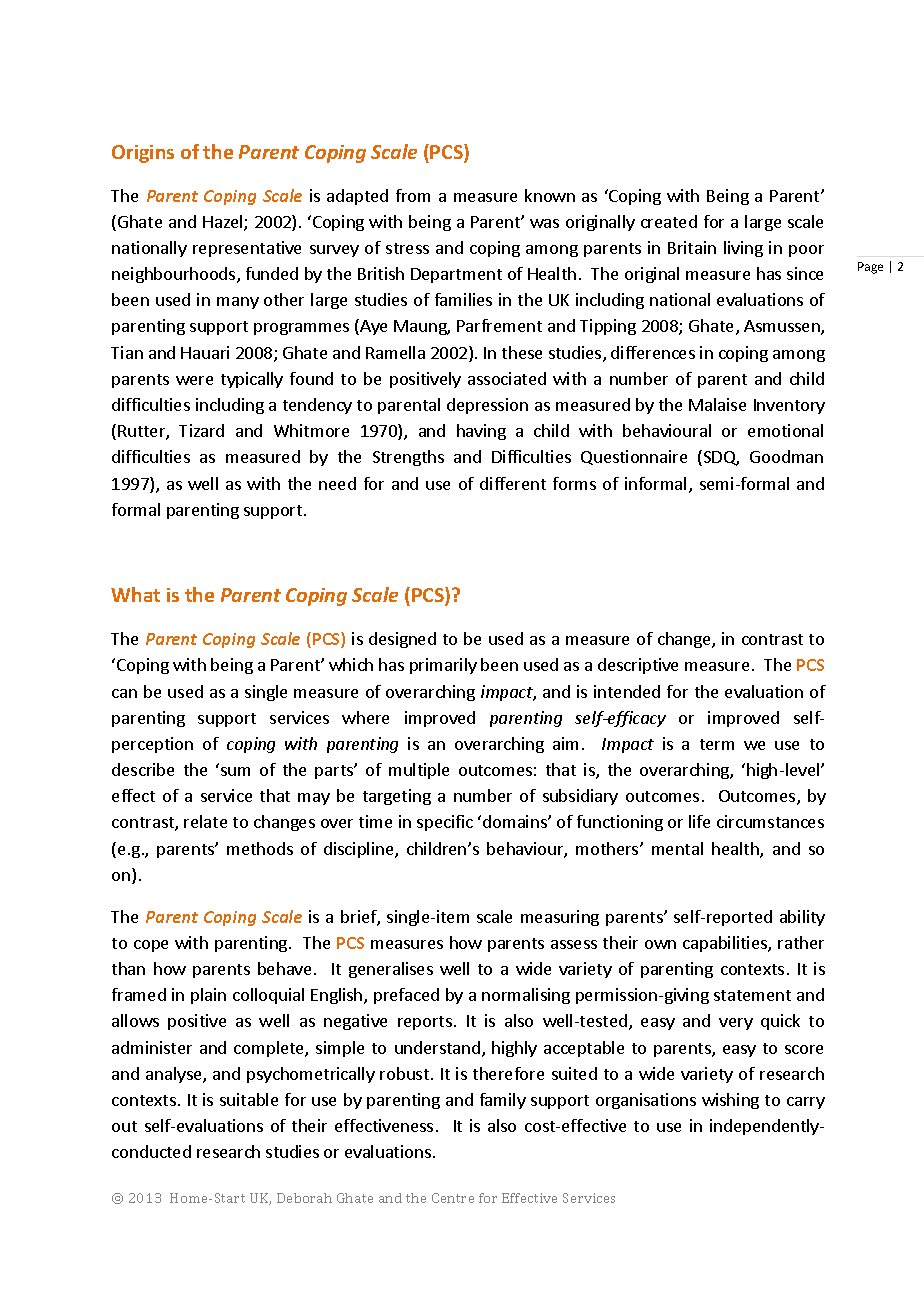  Describe the element at coordinates (717, 744) in the image. I see `term` at that location.
